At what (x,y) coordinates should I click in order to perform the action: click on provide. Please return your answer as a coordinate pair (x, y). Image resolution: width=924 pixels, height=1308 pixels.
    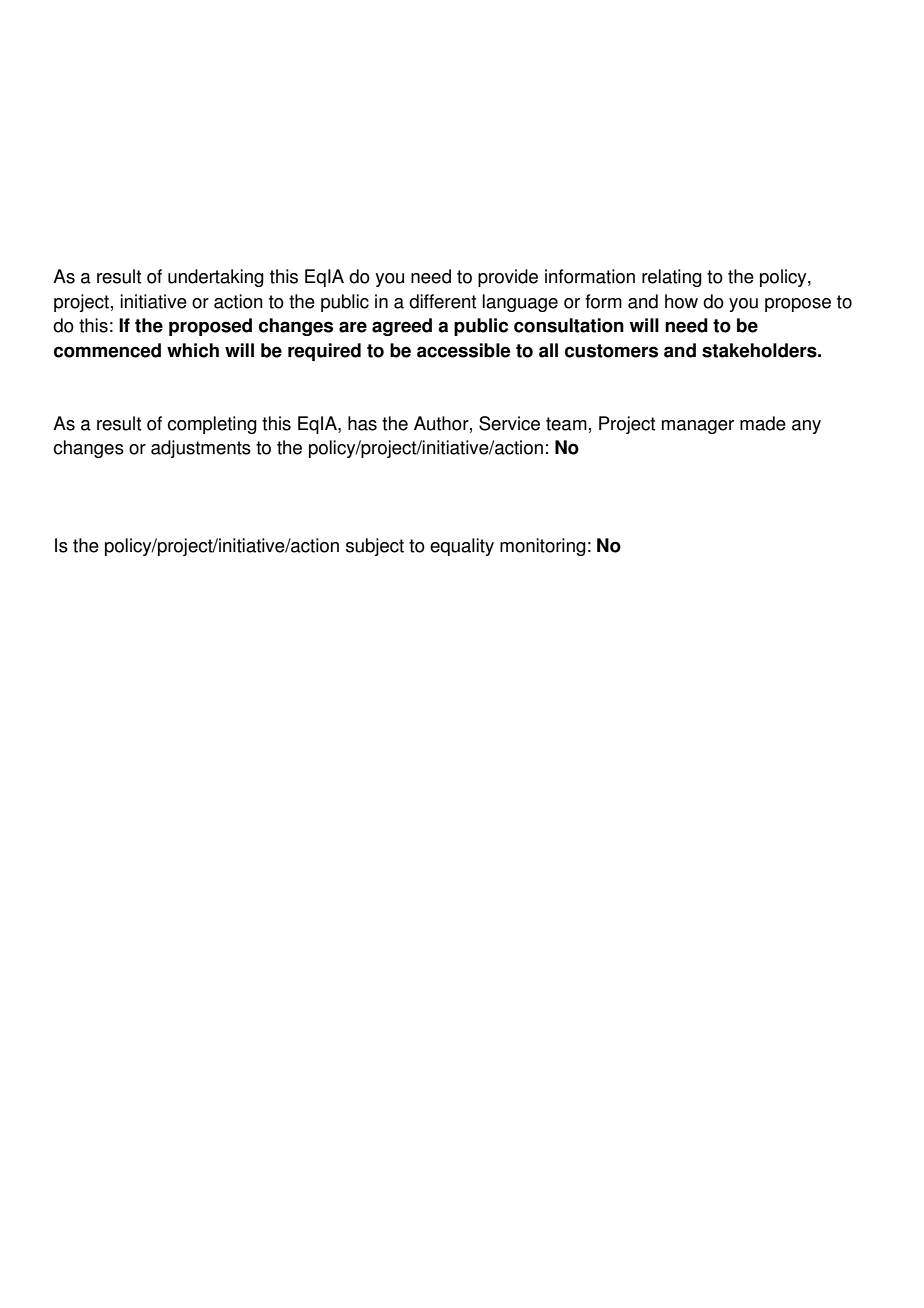
    Looking at the image, I should click on (508, 278).
